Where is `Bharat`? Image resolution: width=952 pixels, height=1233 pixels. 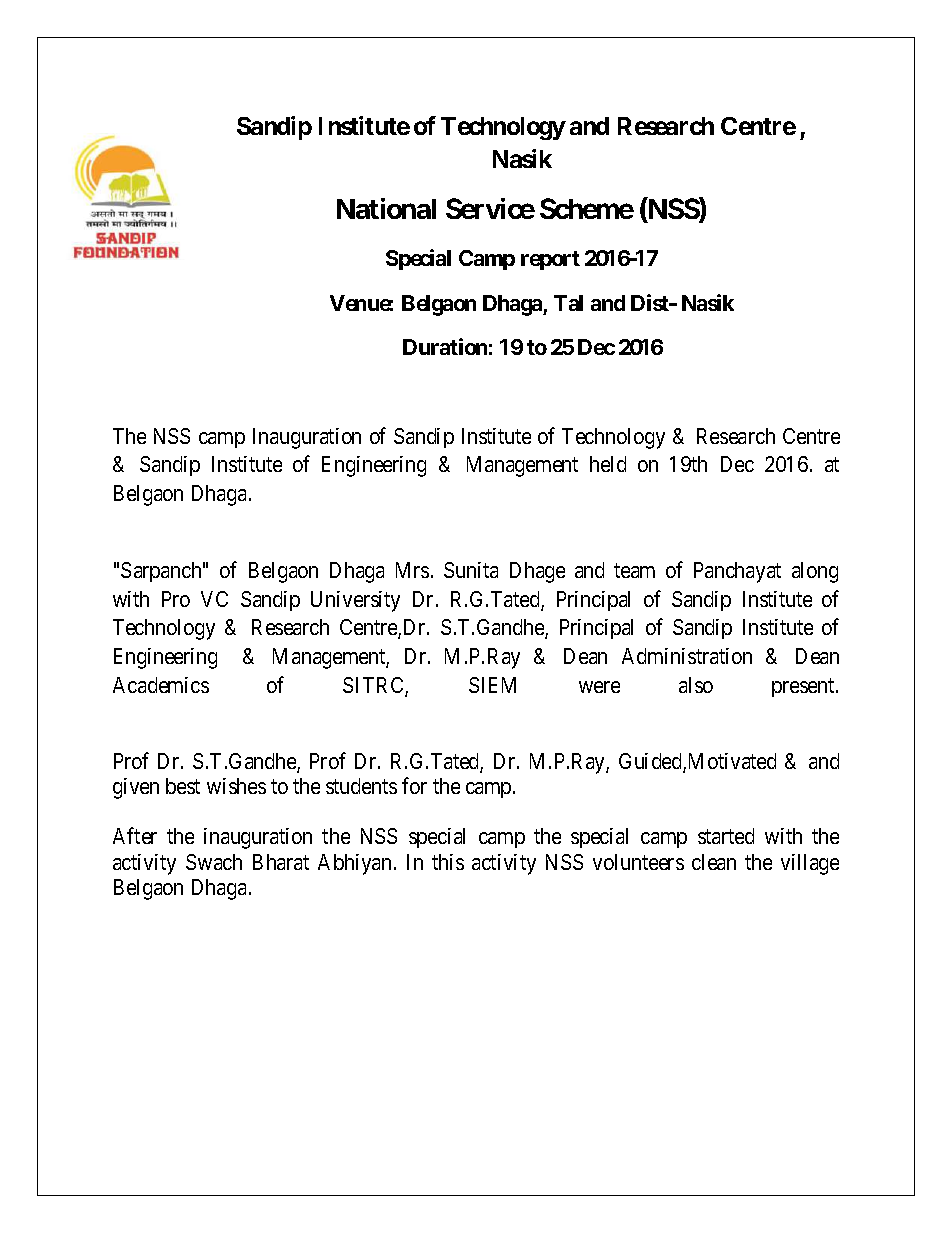
Bharat is located at coordinates (281, 862).
